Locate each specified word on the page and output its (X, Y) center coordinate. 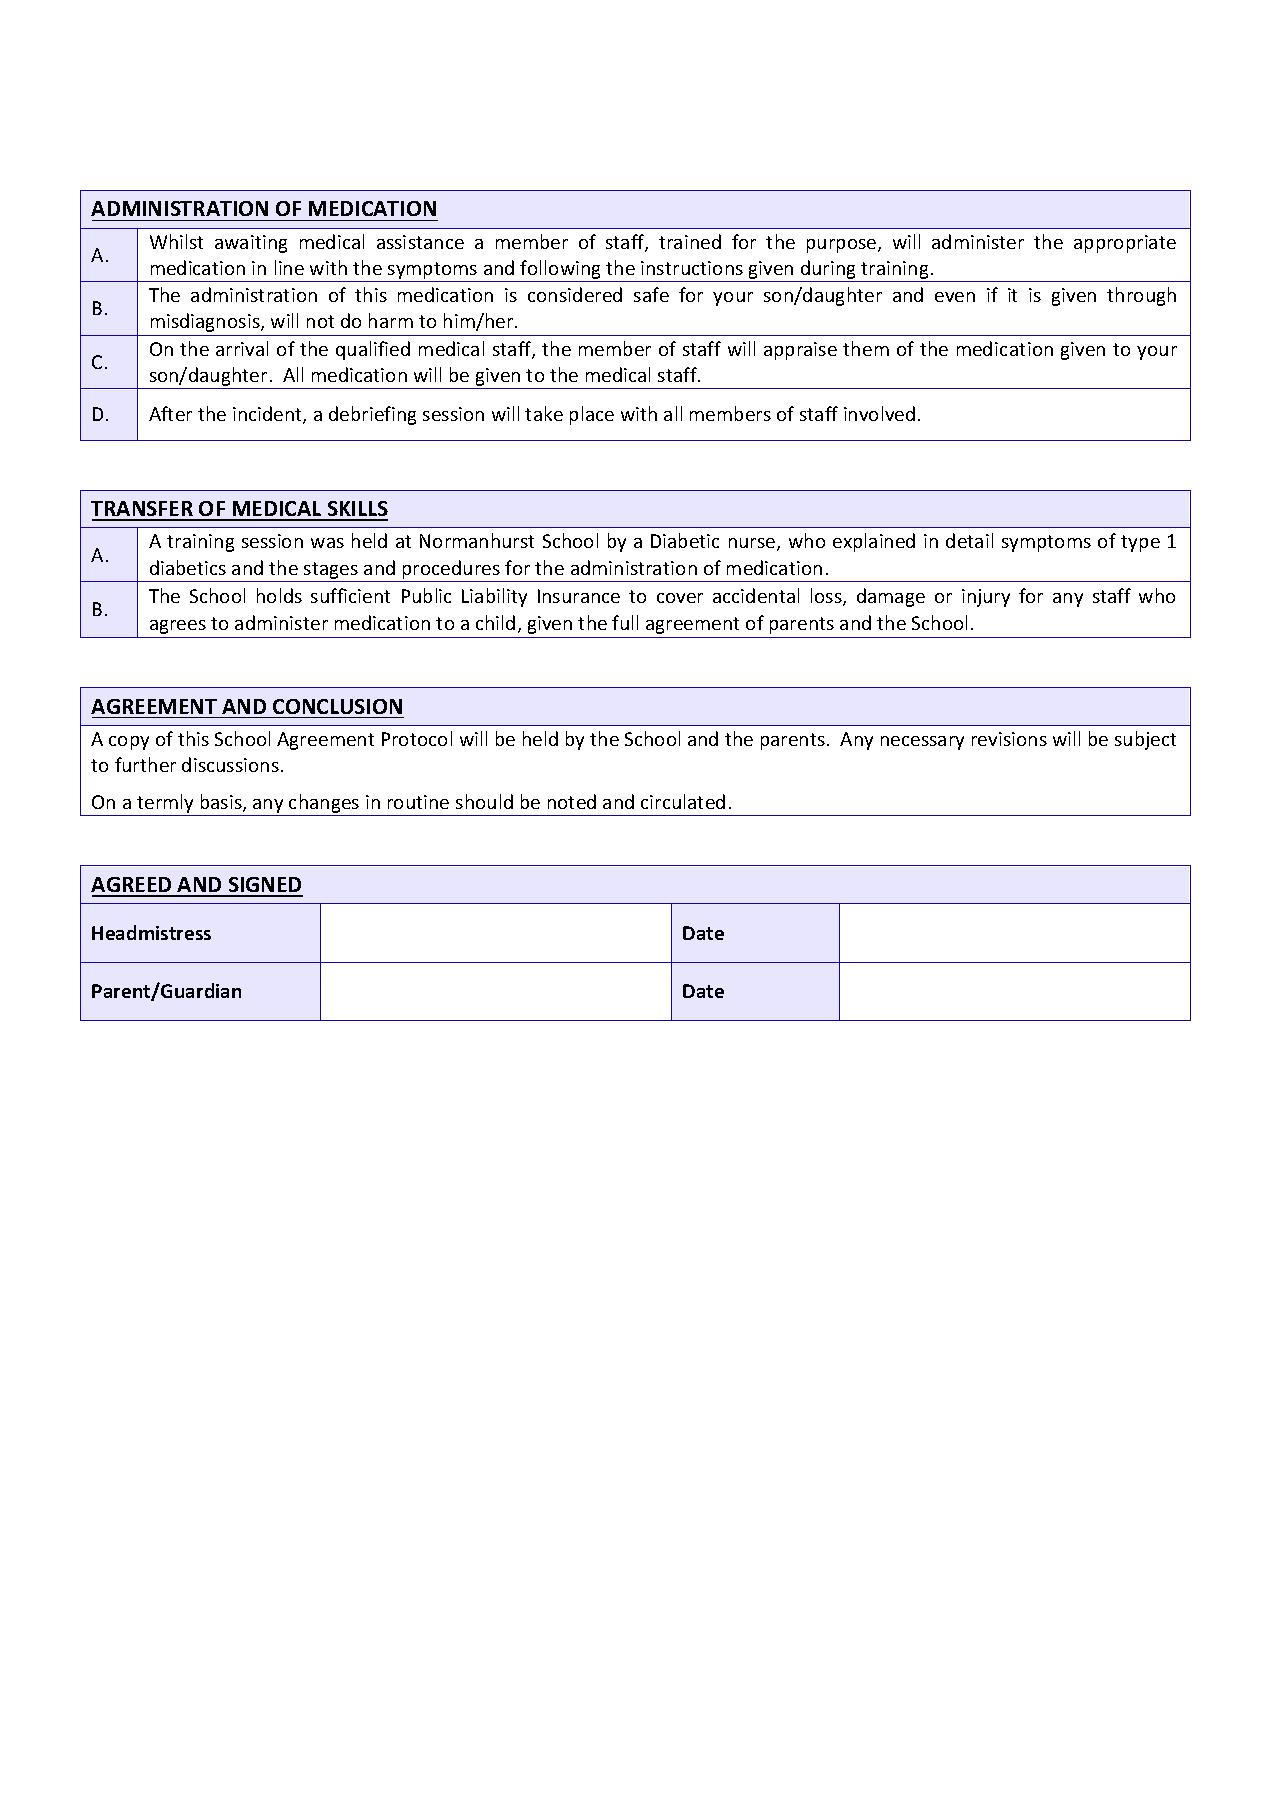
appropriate (1125, 244)
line (289, 267)
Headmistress (151, 932)
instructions (692, 268)
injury (986, 598)
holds (279, 595)
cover (680, 598)
